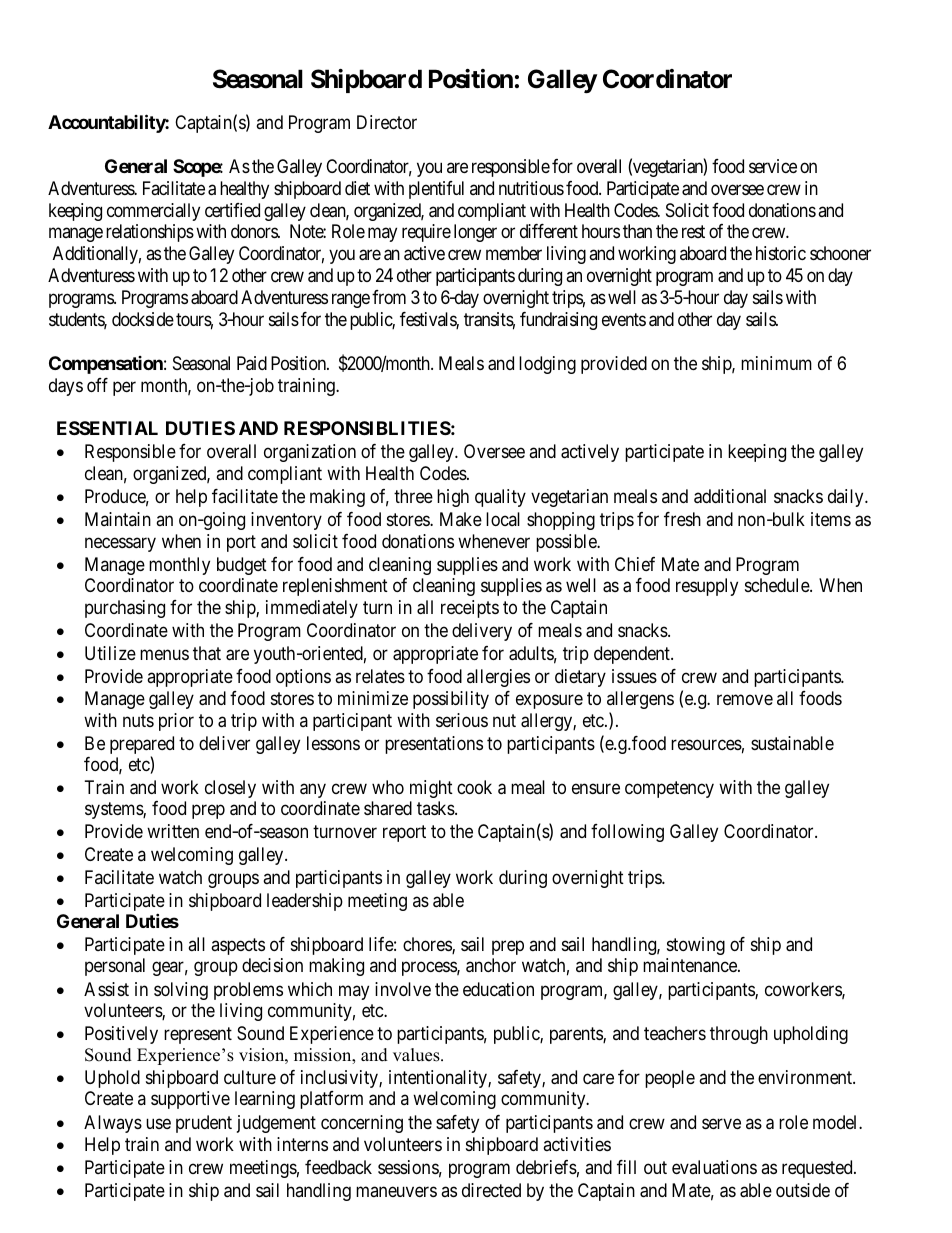 The width and height of the page is (952, 1233). I want to click on minimum, so click(776, 363).
